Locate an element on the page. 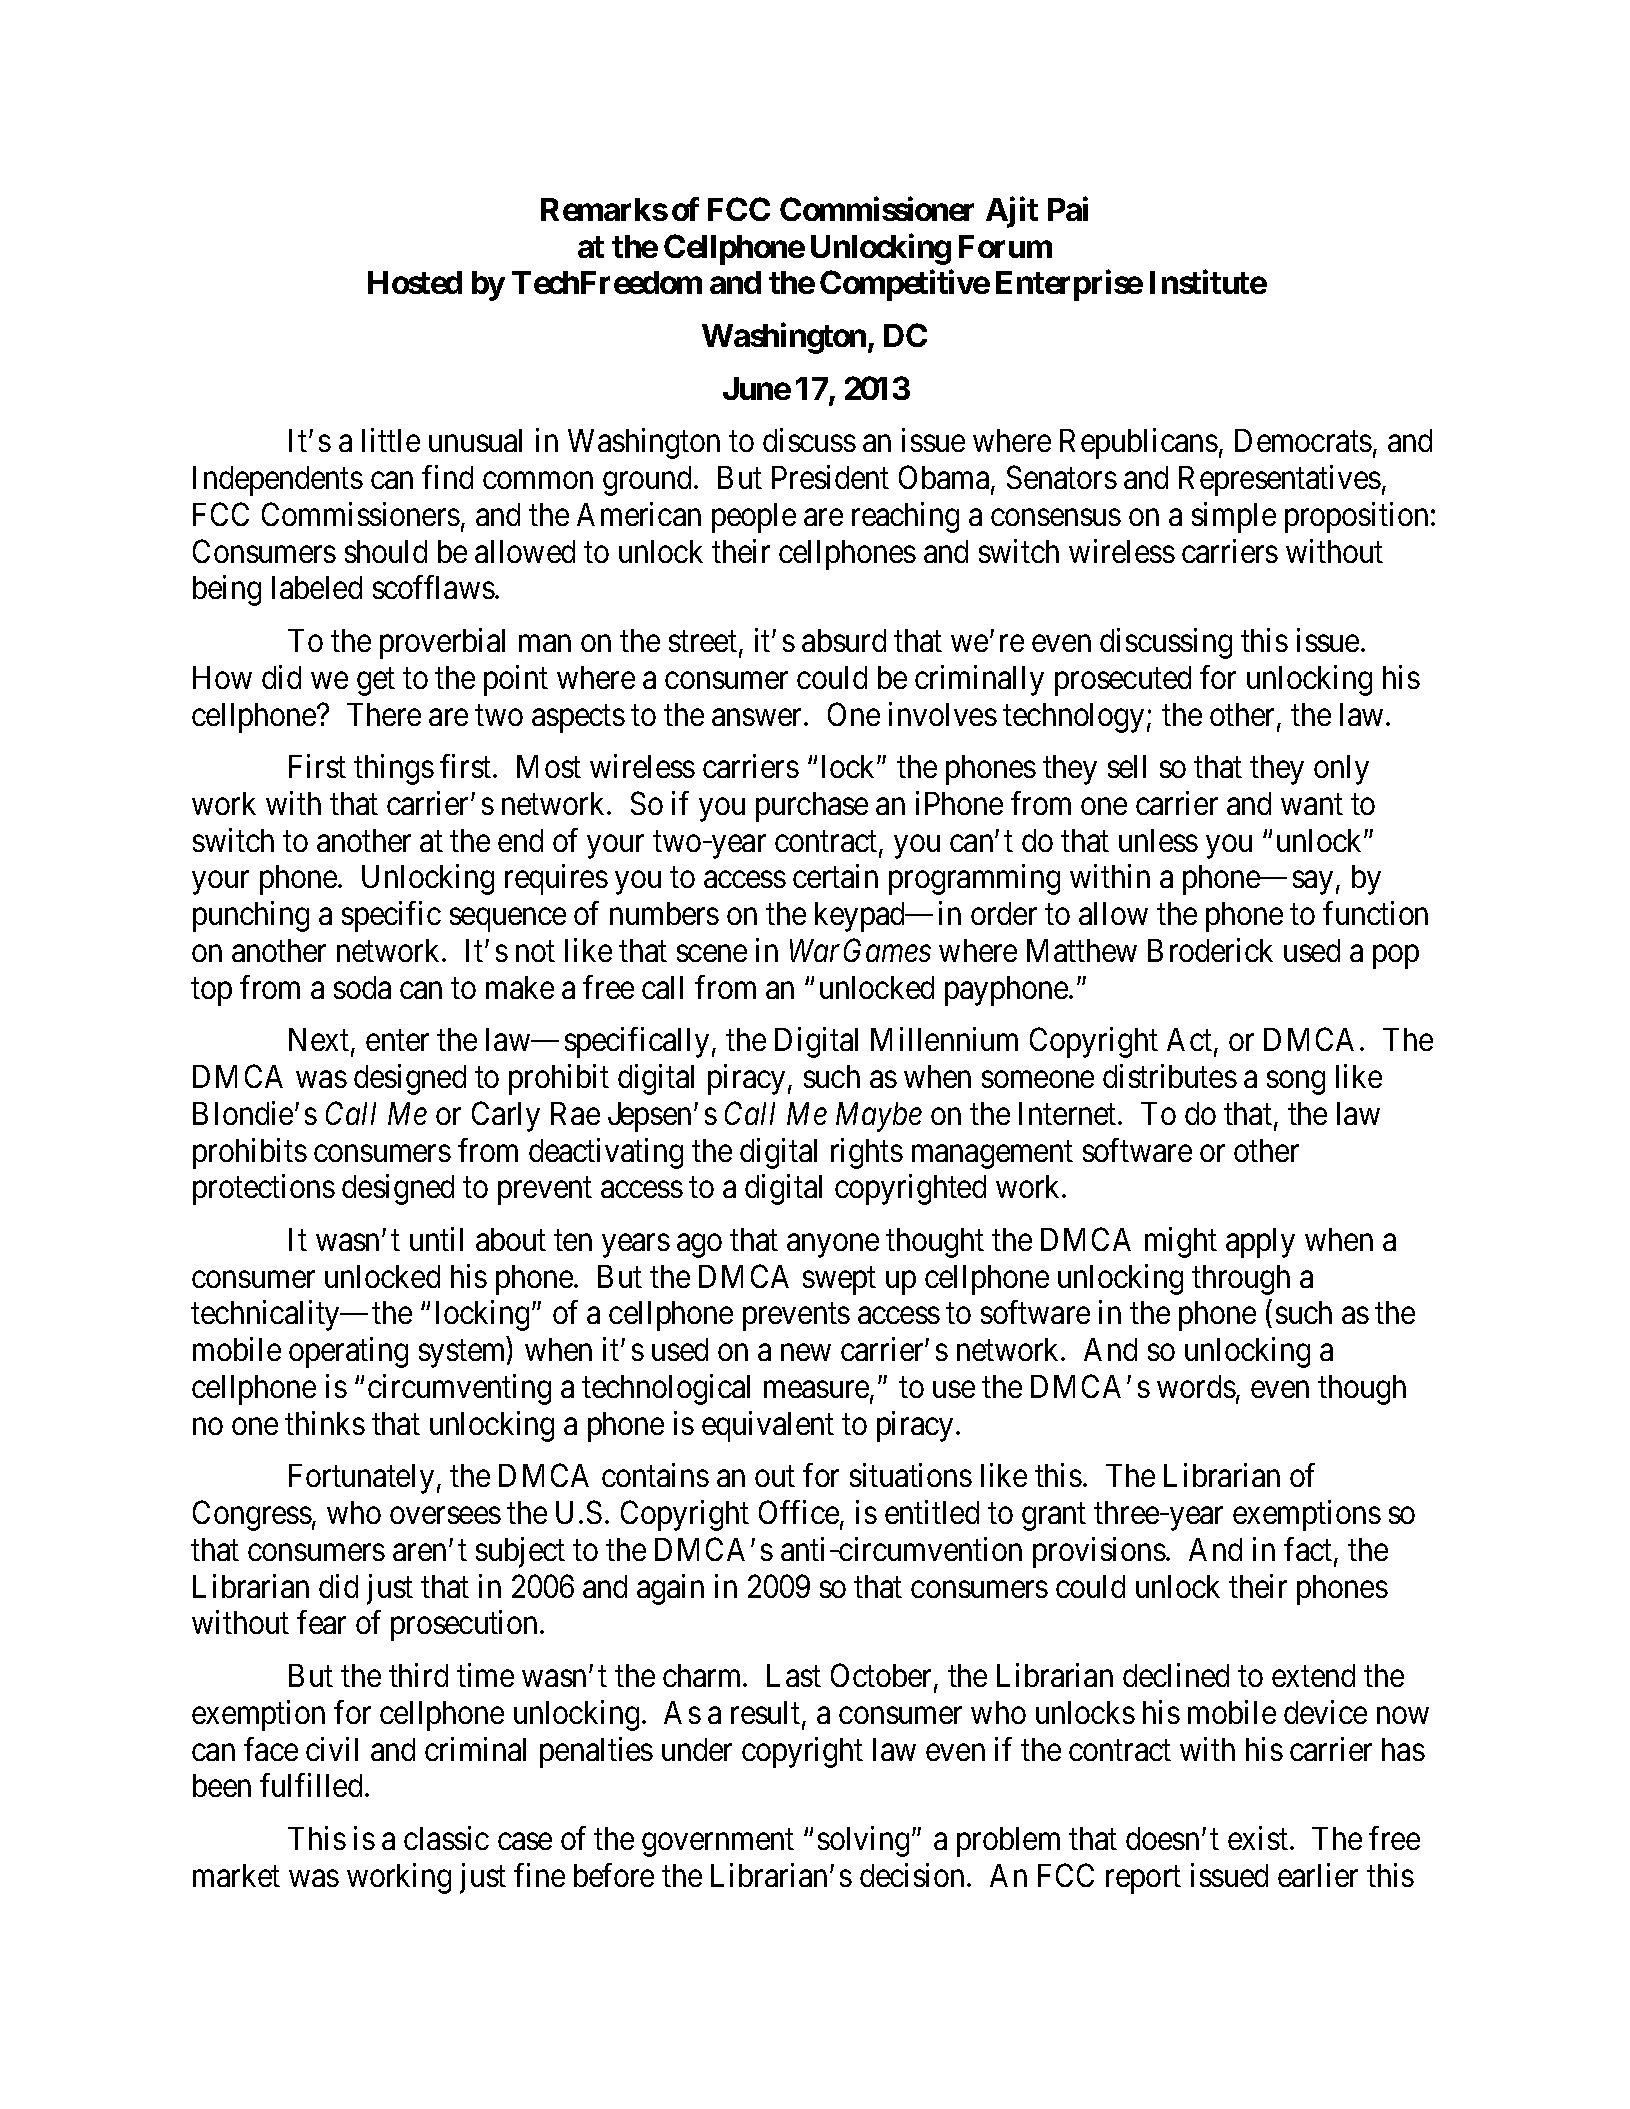  Next is located at coordinates (320, 1041).
